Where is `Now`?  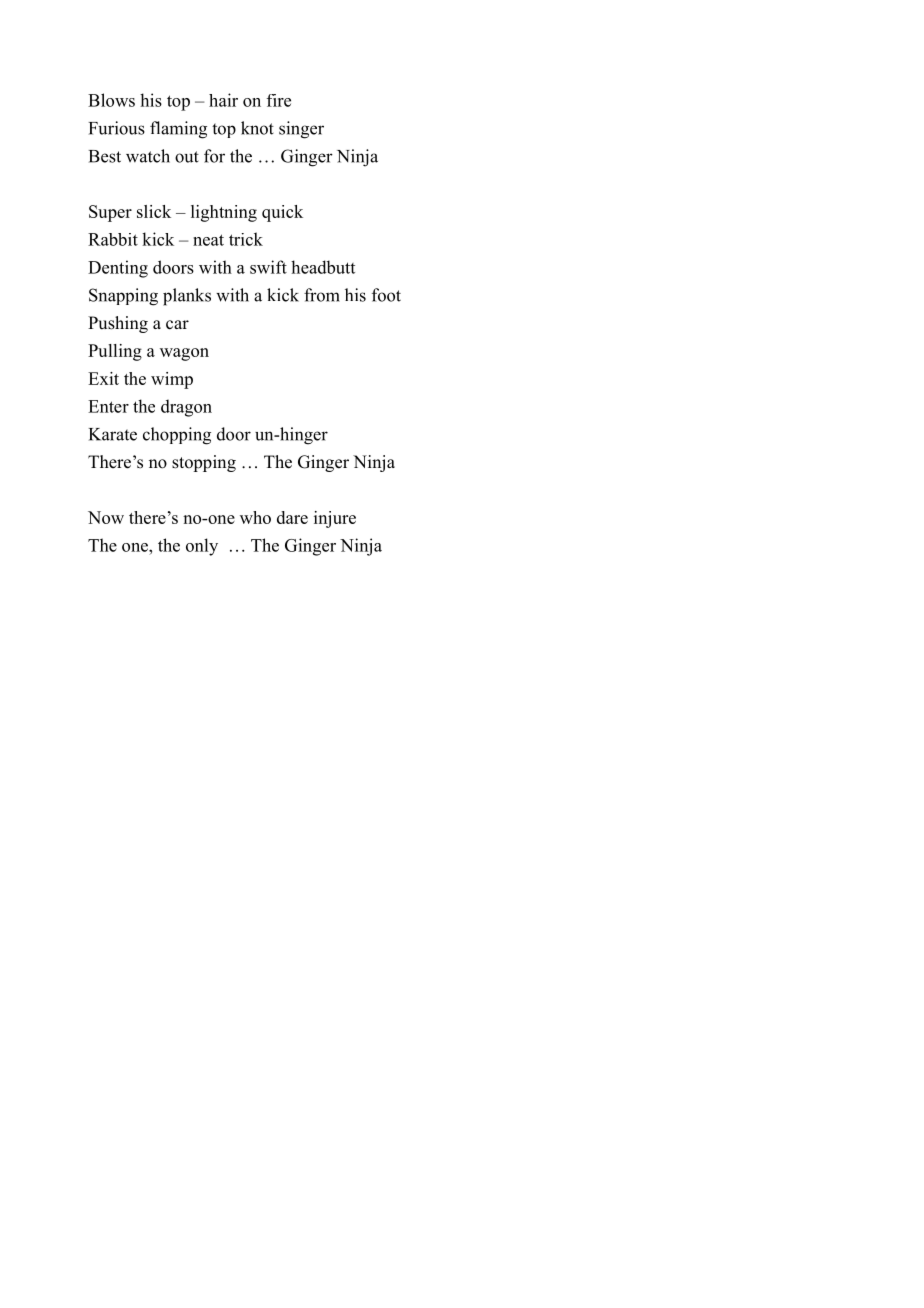
Now is located at coordinates (106, 517).
